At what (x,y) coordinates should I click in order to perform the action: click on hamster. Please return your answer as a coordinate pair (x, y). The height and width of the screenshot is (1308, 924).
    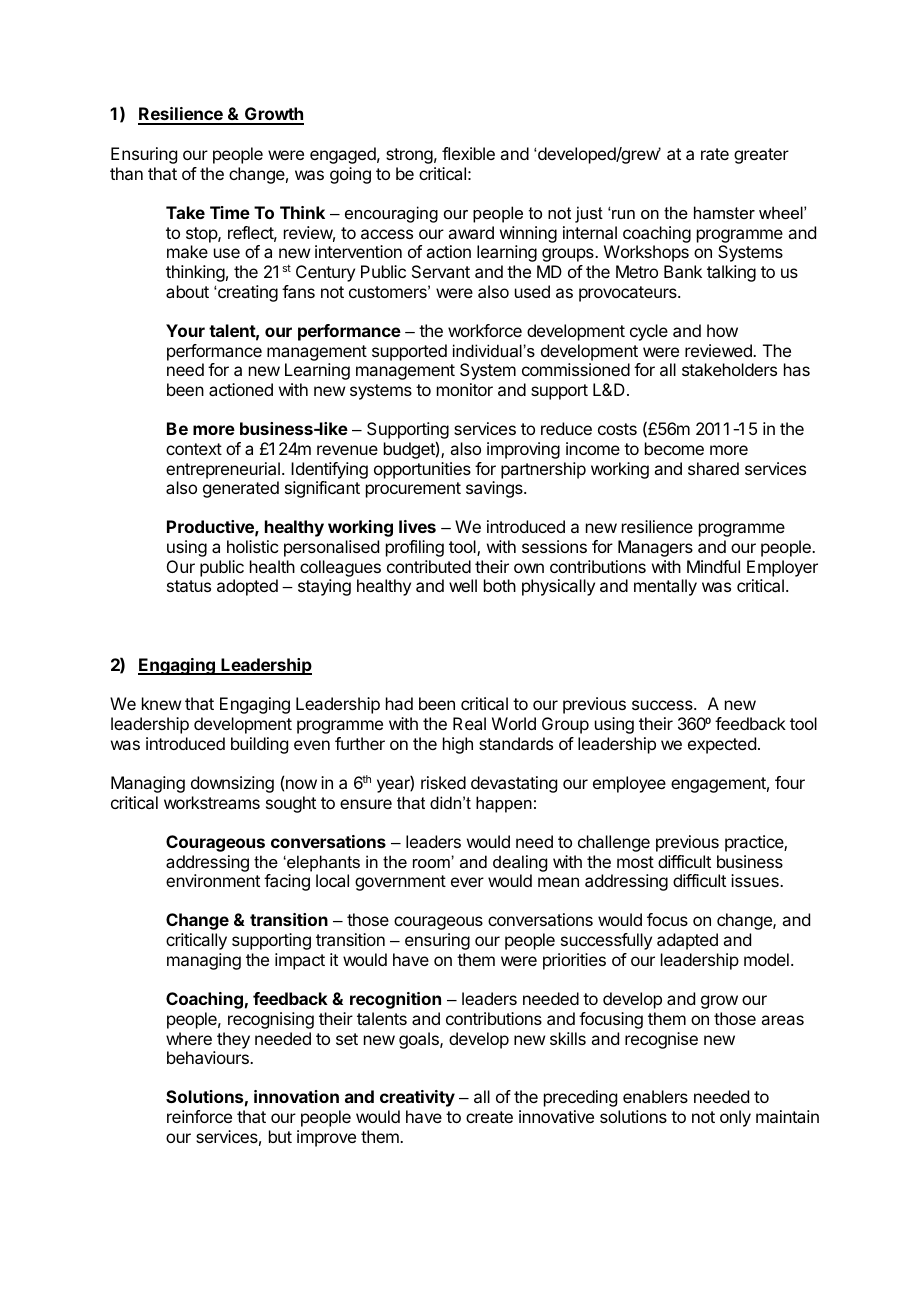
    Looking at the image, I should click on (724, 212).
